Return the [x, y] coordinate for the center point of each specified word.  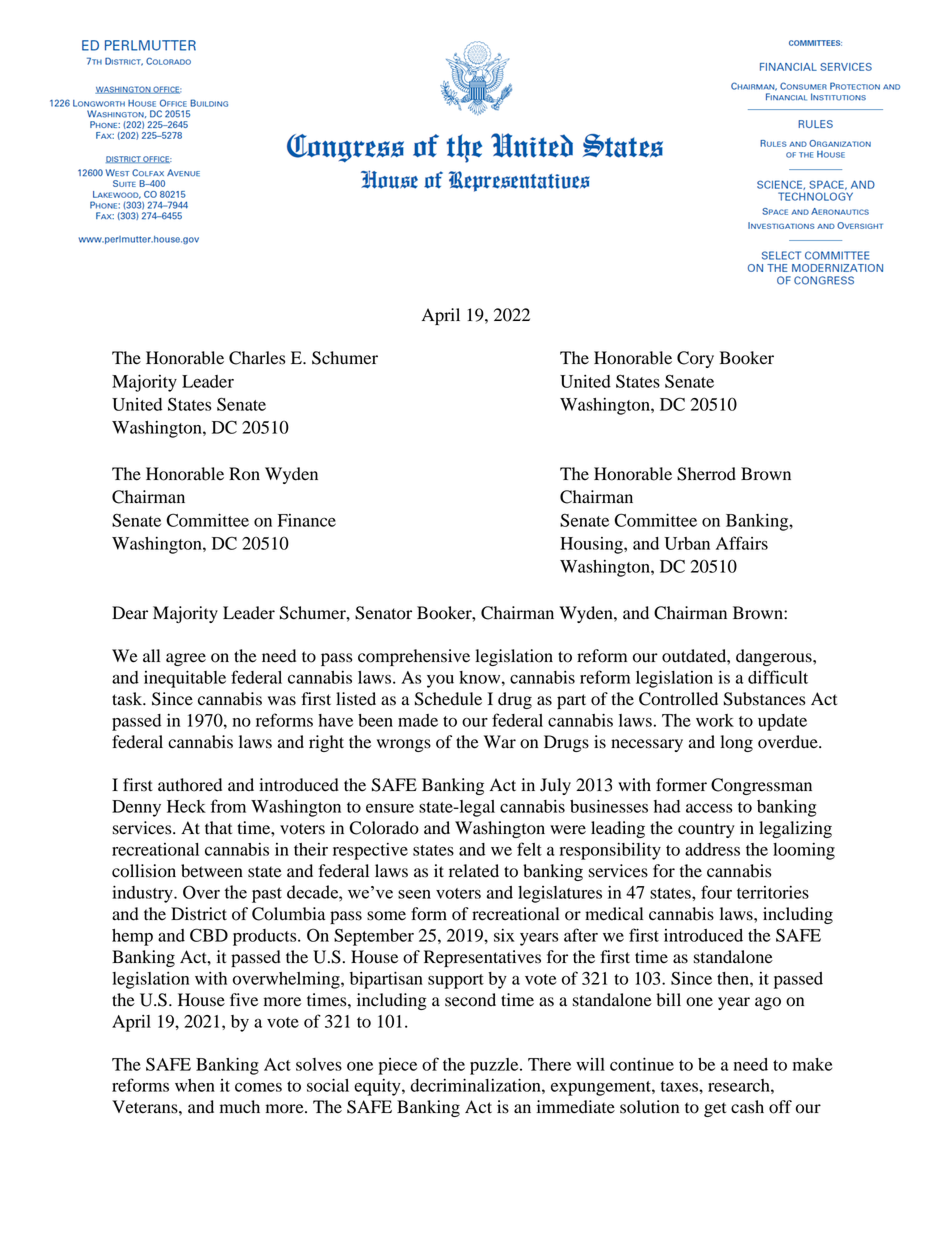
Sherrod [706, 474]
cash [747, 1107]
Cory [695, 359]
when [195, 1085]
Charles [257, 358]
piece [398, 1066]
